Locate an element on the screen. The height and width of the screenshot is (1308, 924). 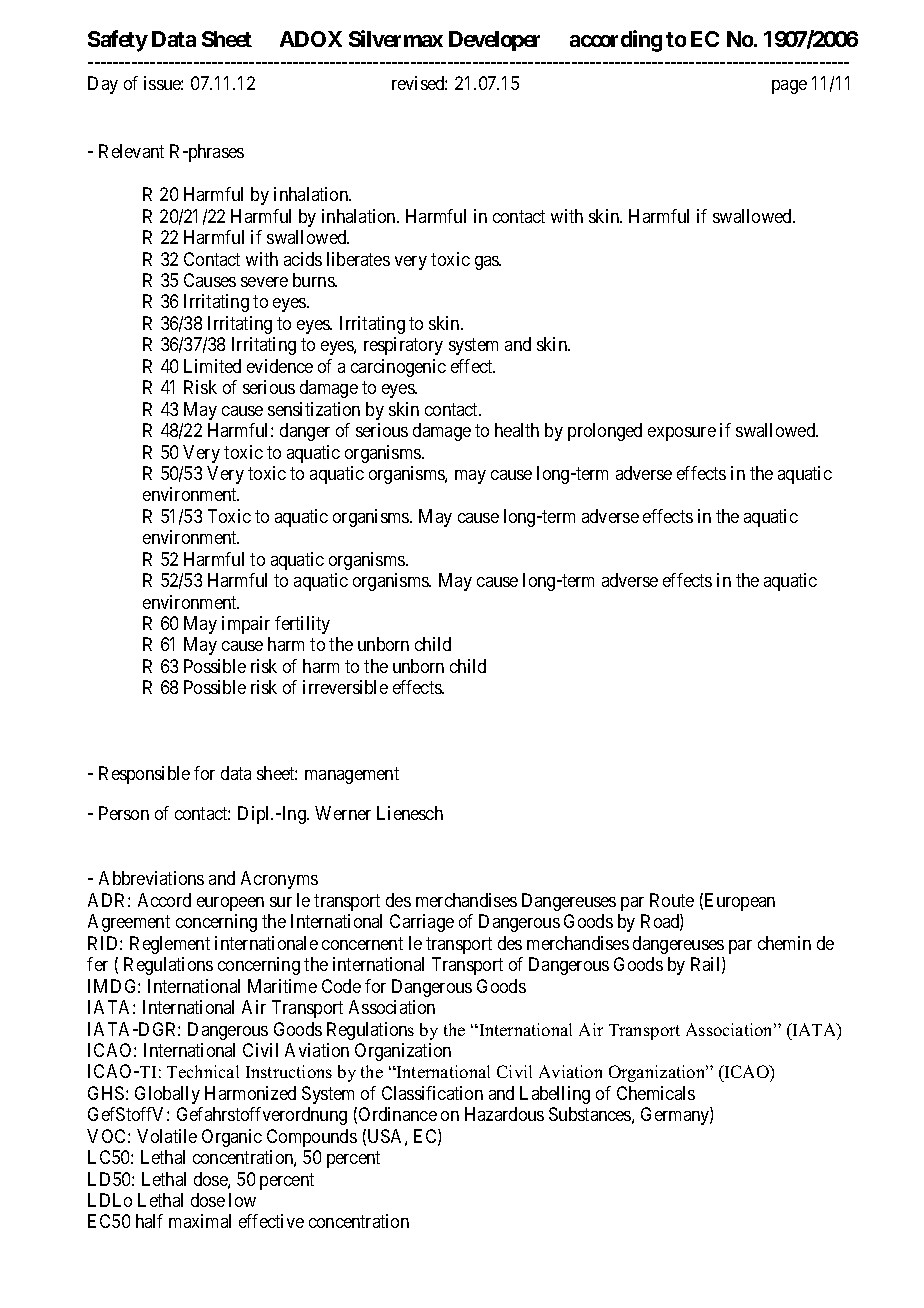
Carriage is located at coordinates (422, 923).
